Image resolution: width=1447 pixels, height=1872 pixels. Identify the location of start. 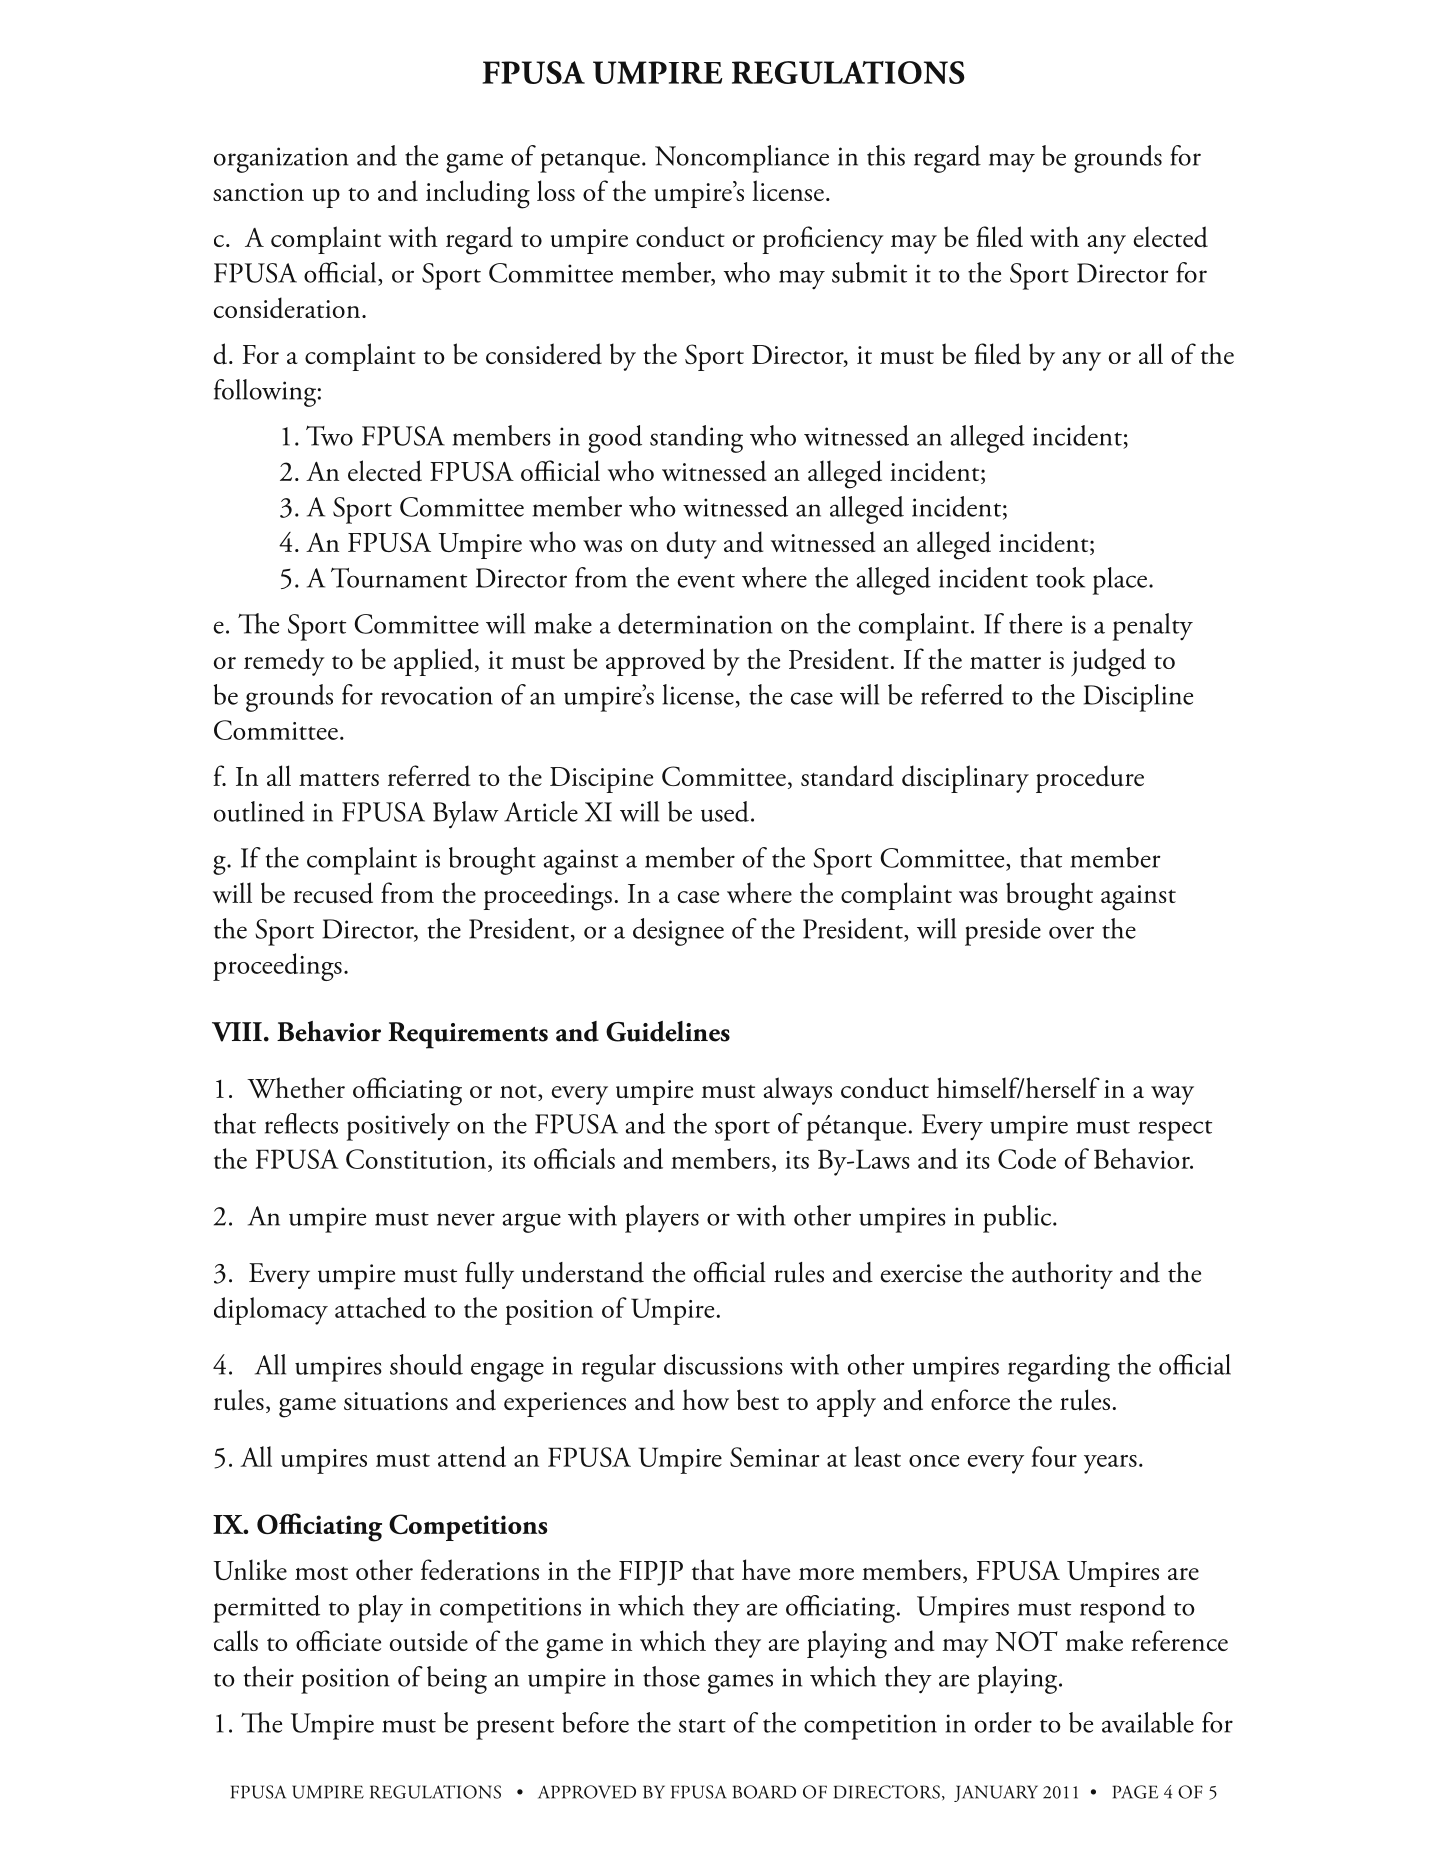
(702, 1726).
